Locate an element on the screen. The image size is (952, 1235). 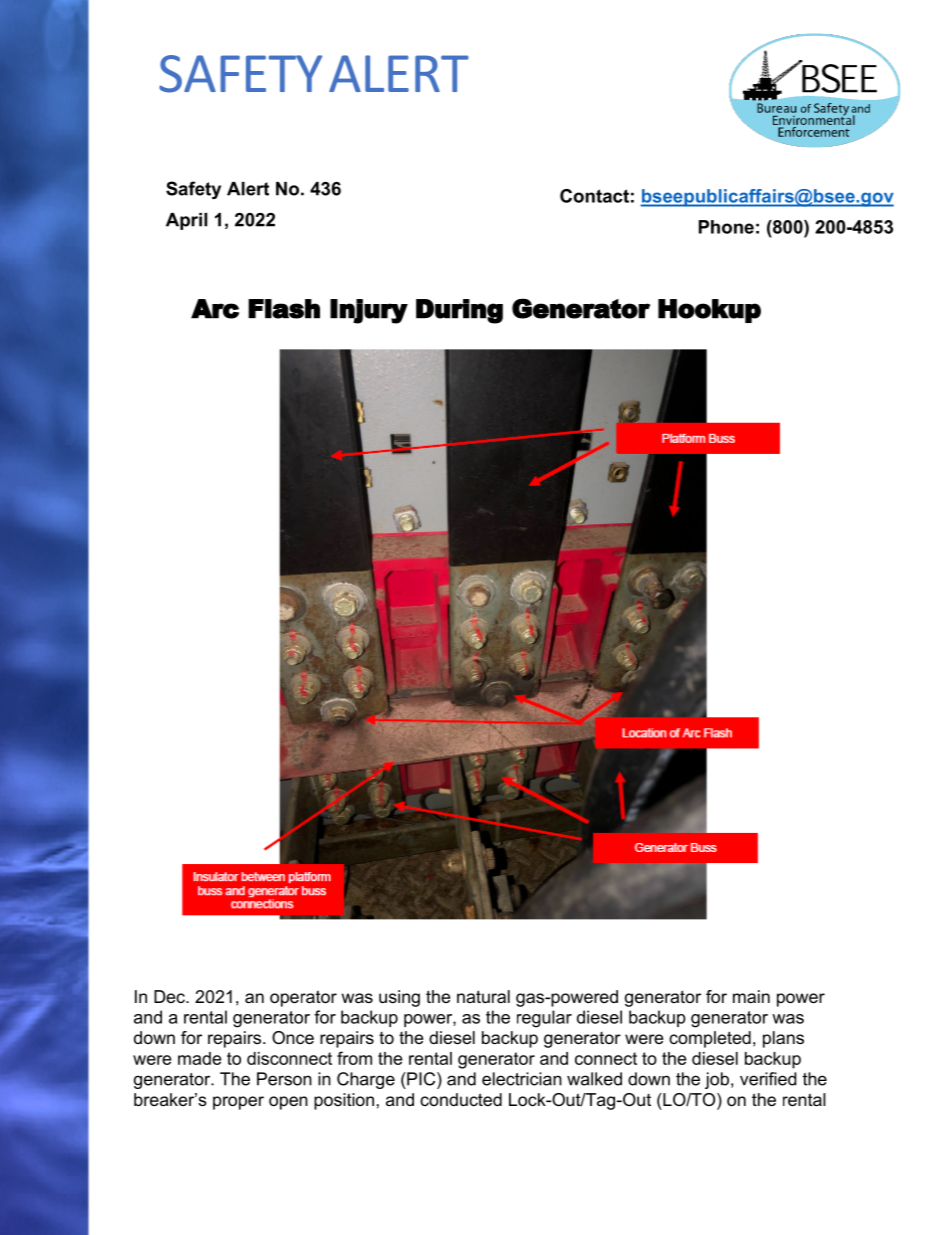
Phone is located at coordinates (726, 227).
